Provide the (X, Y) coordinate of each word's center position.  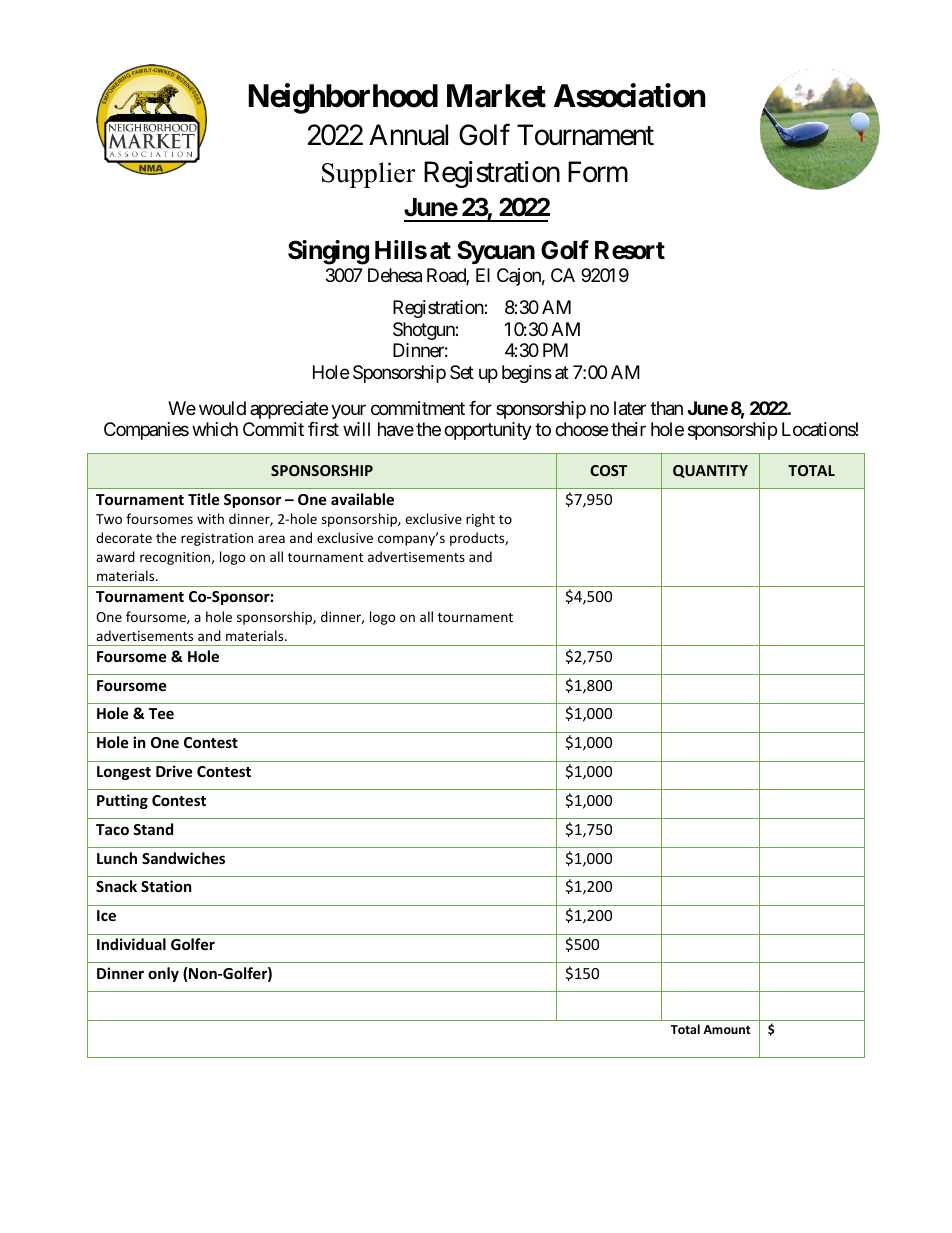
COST (608, 470)
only (163, 974)
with (210, 518)
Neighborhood (343, 99)
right (480, 520)
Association (630, 96)
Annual (408, 135)
